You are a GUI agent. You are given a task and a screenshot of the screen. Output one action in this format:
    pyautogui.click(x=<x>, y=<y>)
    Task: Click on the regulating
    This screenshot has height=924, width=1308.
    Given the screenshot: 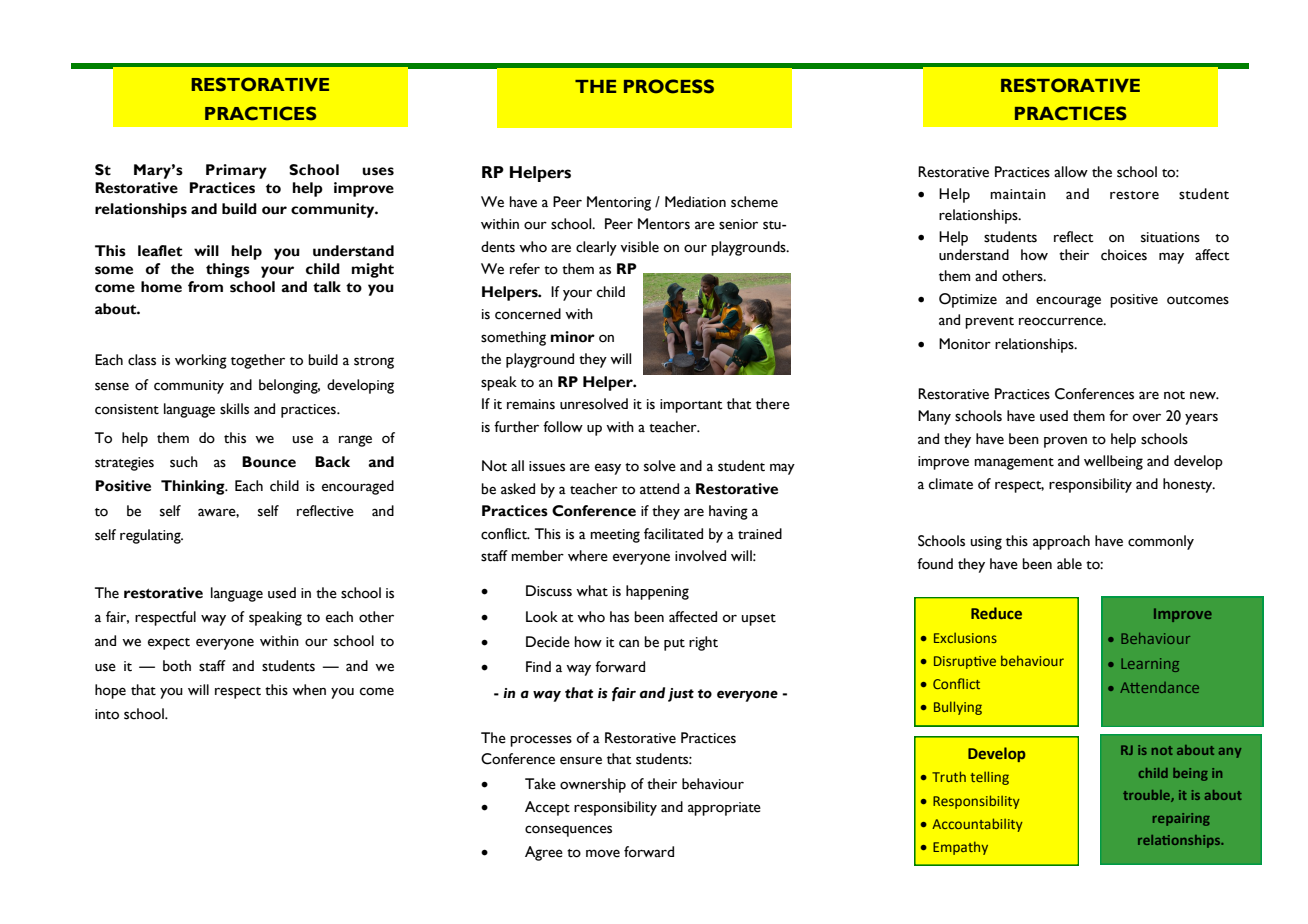 What is the action you would take?
    pyautogui.click(x=151, y=536)
